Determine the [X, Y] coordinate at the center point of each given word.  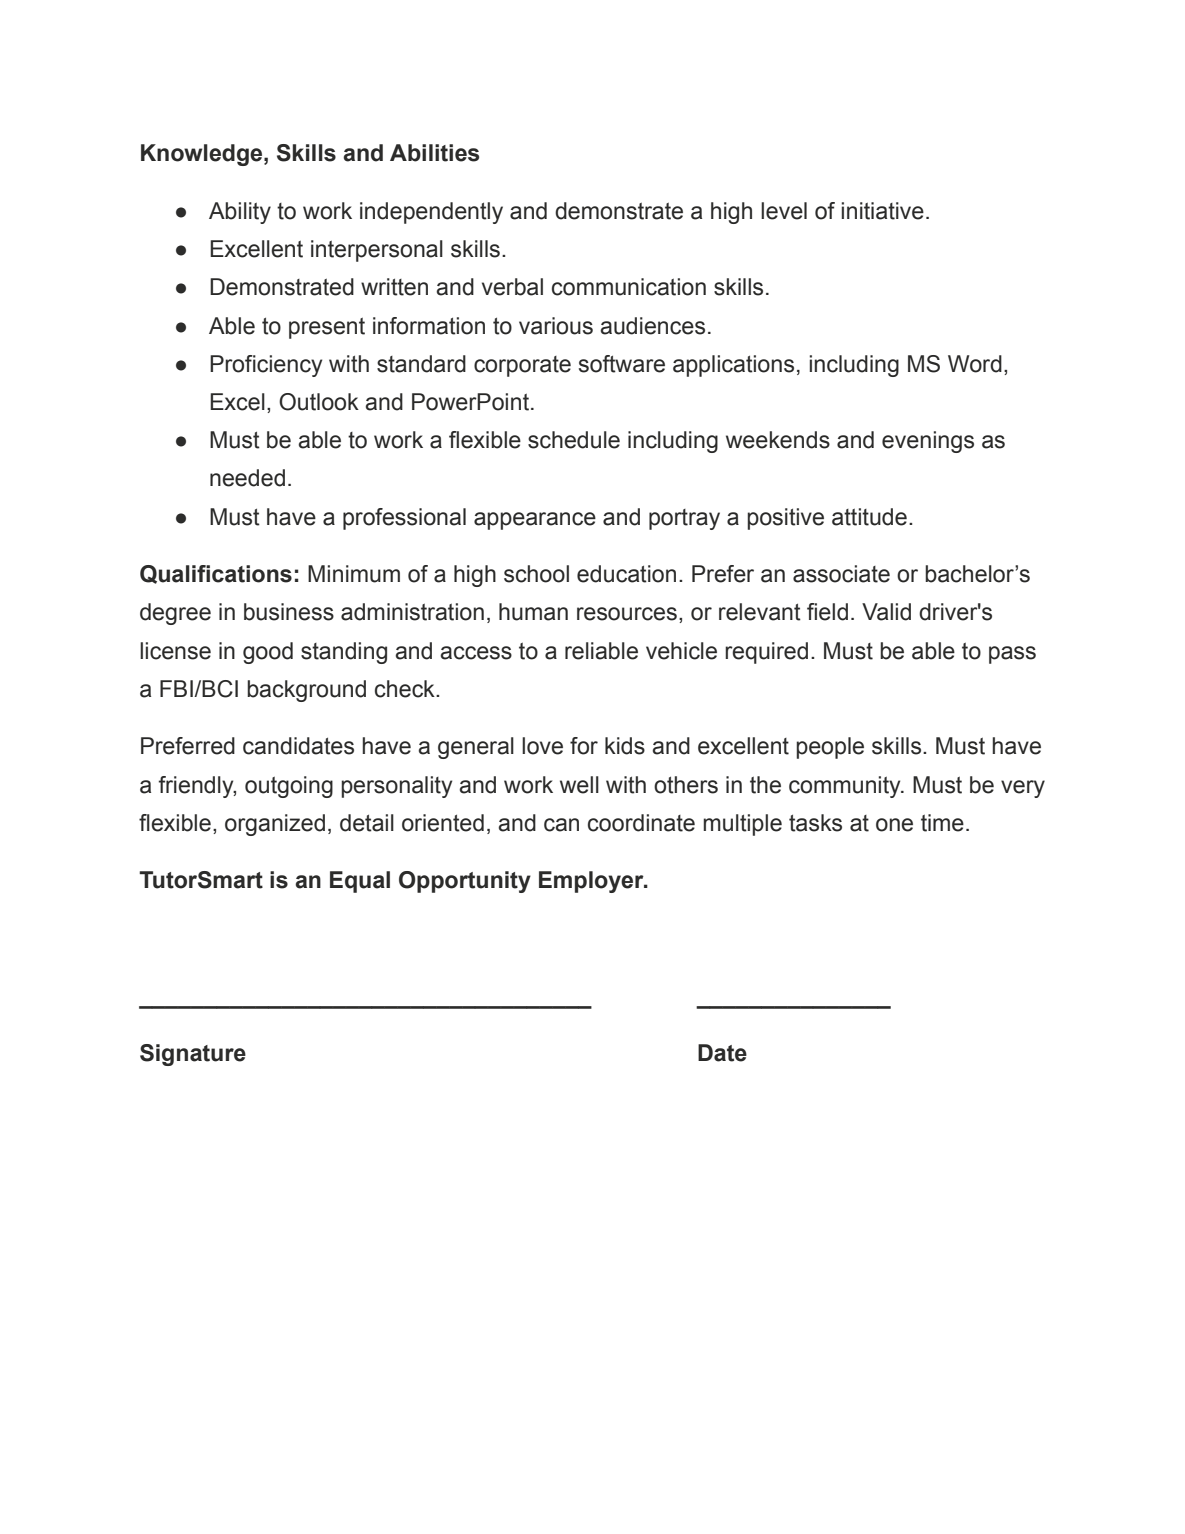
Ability [240, 213]
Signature [193, 1055]
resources [627, 614]
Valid [886, 612]
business [289, 612]
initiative [883, 211]
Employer [592, 882]
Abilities [434, 153]
